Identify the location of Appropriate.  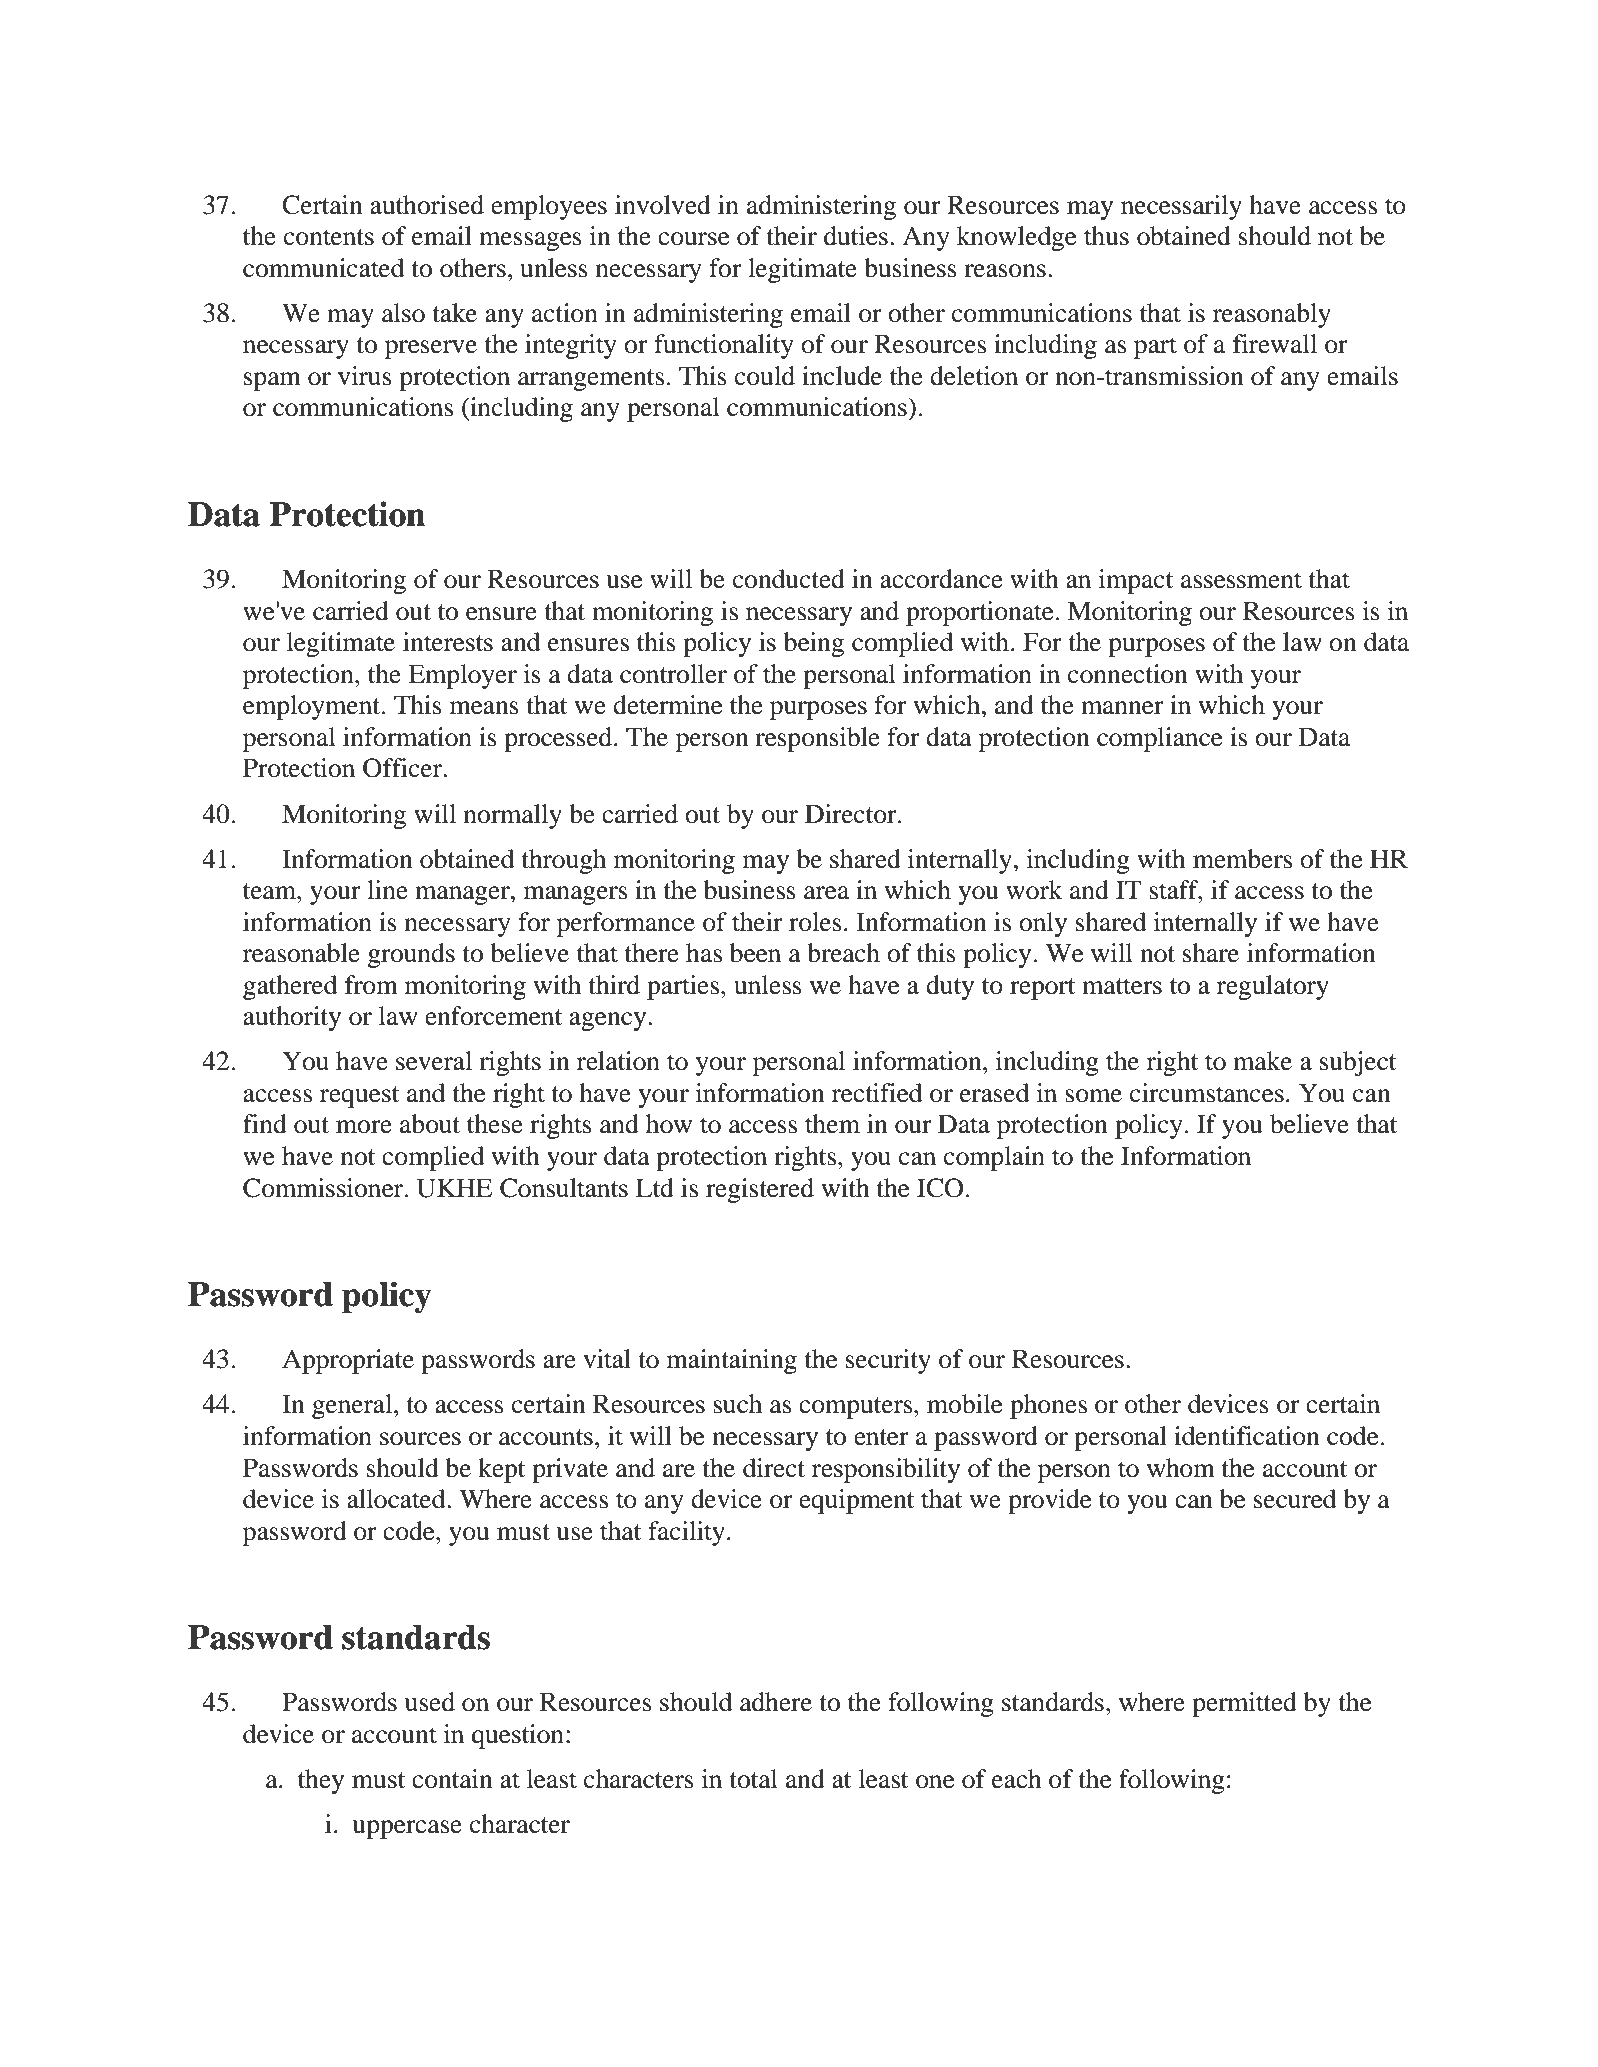
(348, 1361).
